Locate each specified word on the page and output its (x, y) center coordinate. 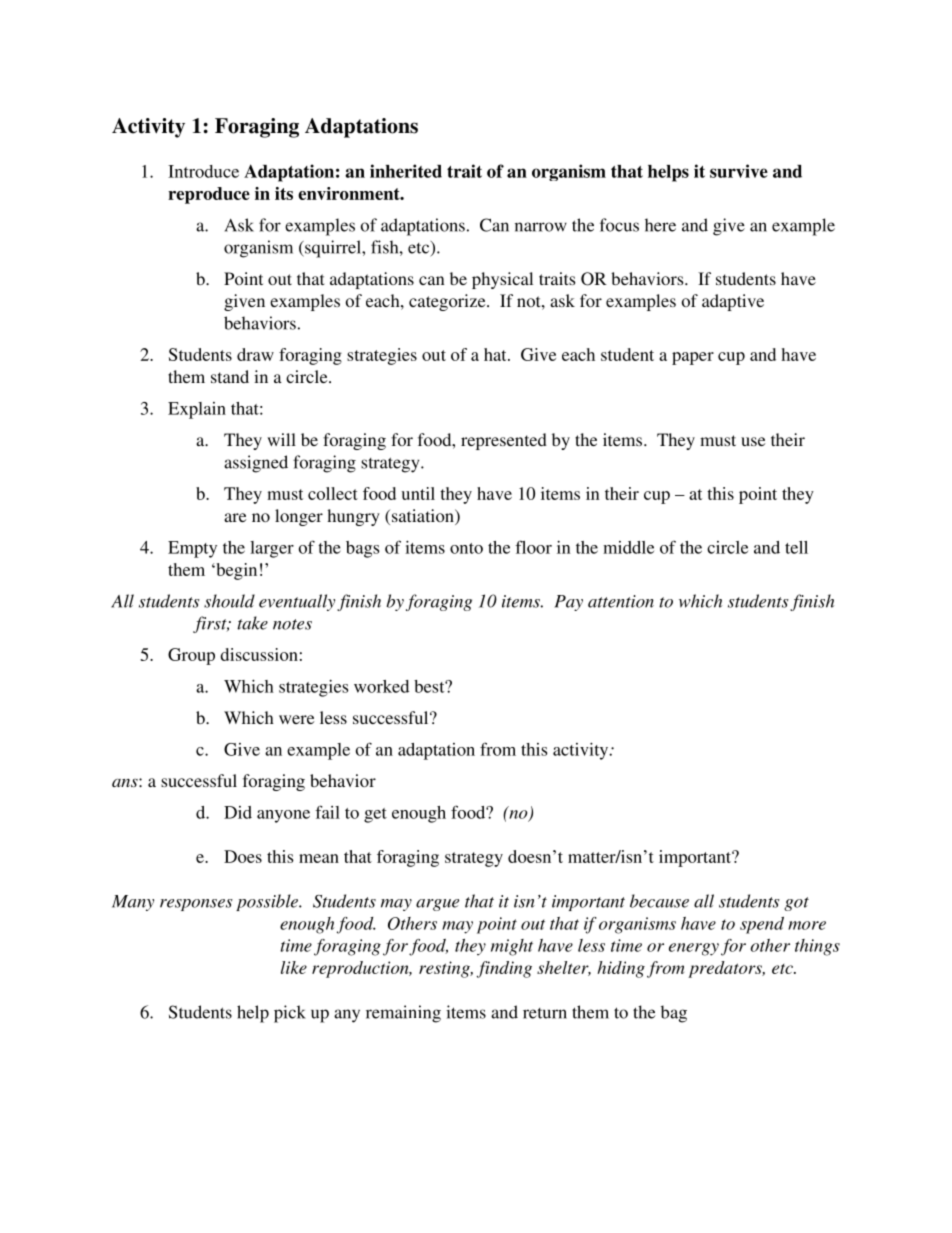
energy (694, 949)
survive (739, 171)
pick (290, 1014)
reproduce (209, 195)
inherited (406, 171)
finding (504, 969)
